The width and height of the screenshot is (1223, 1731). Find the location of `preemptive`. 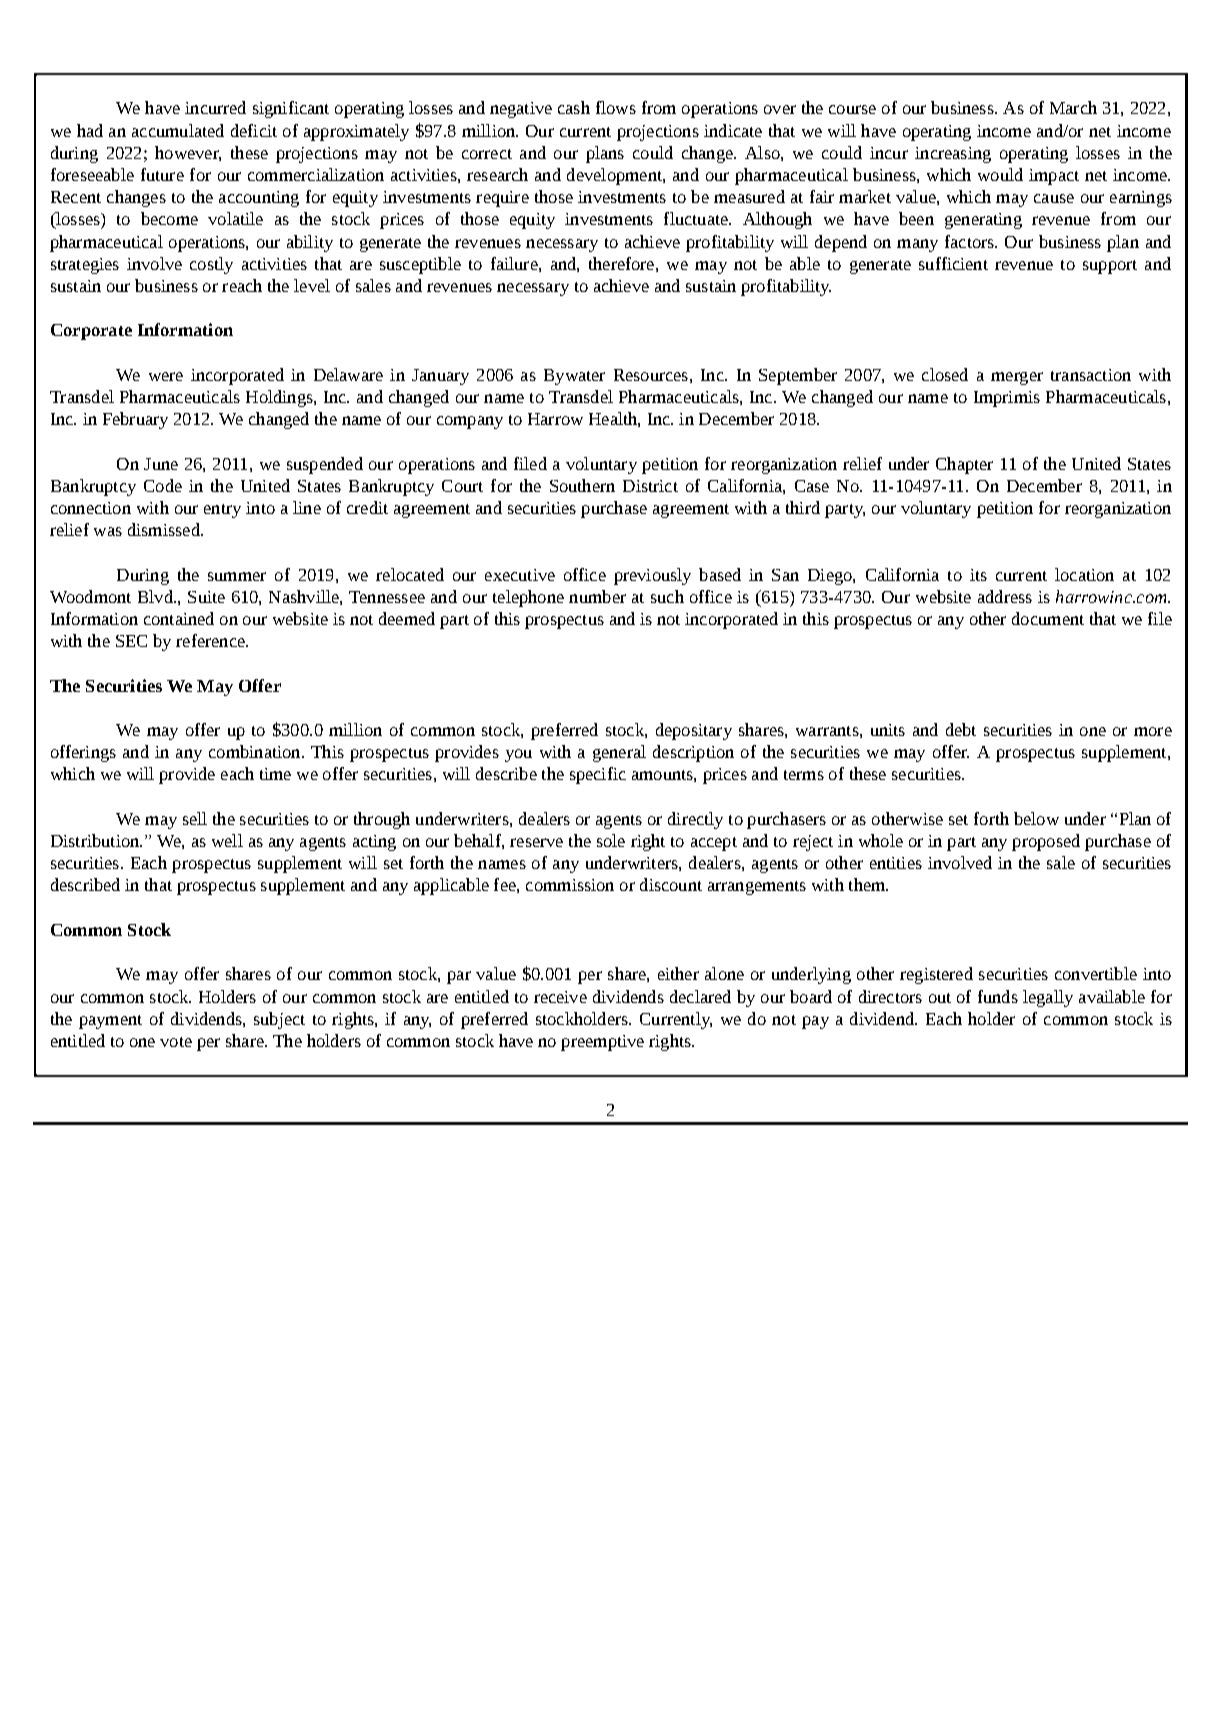

preemptive is located at coordinates (602, 1043).
